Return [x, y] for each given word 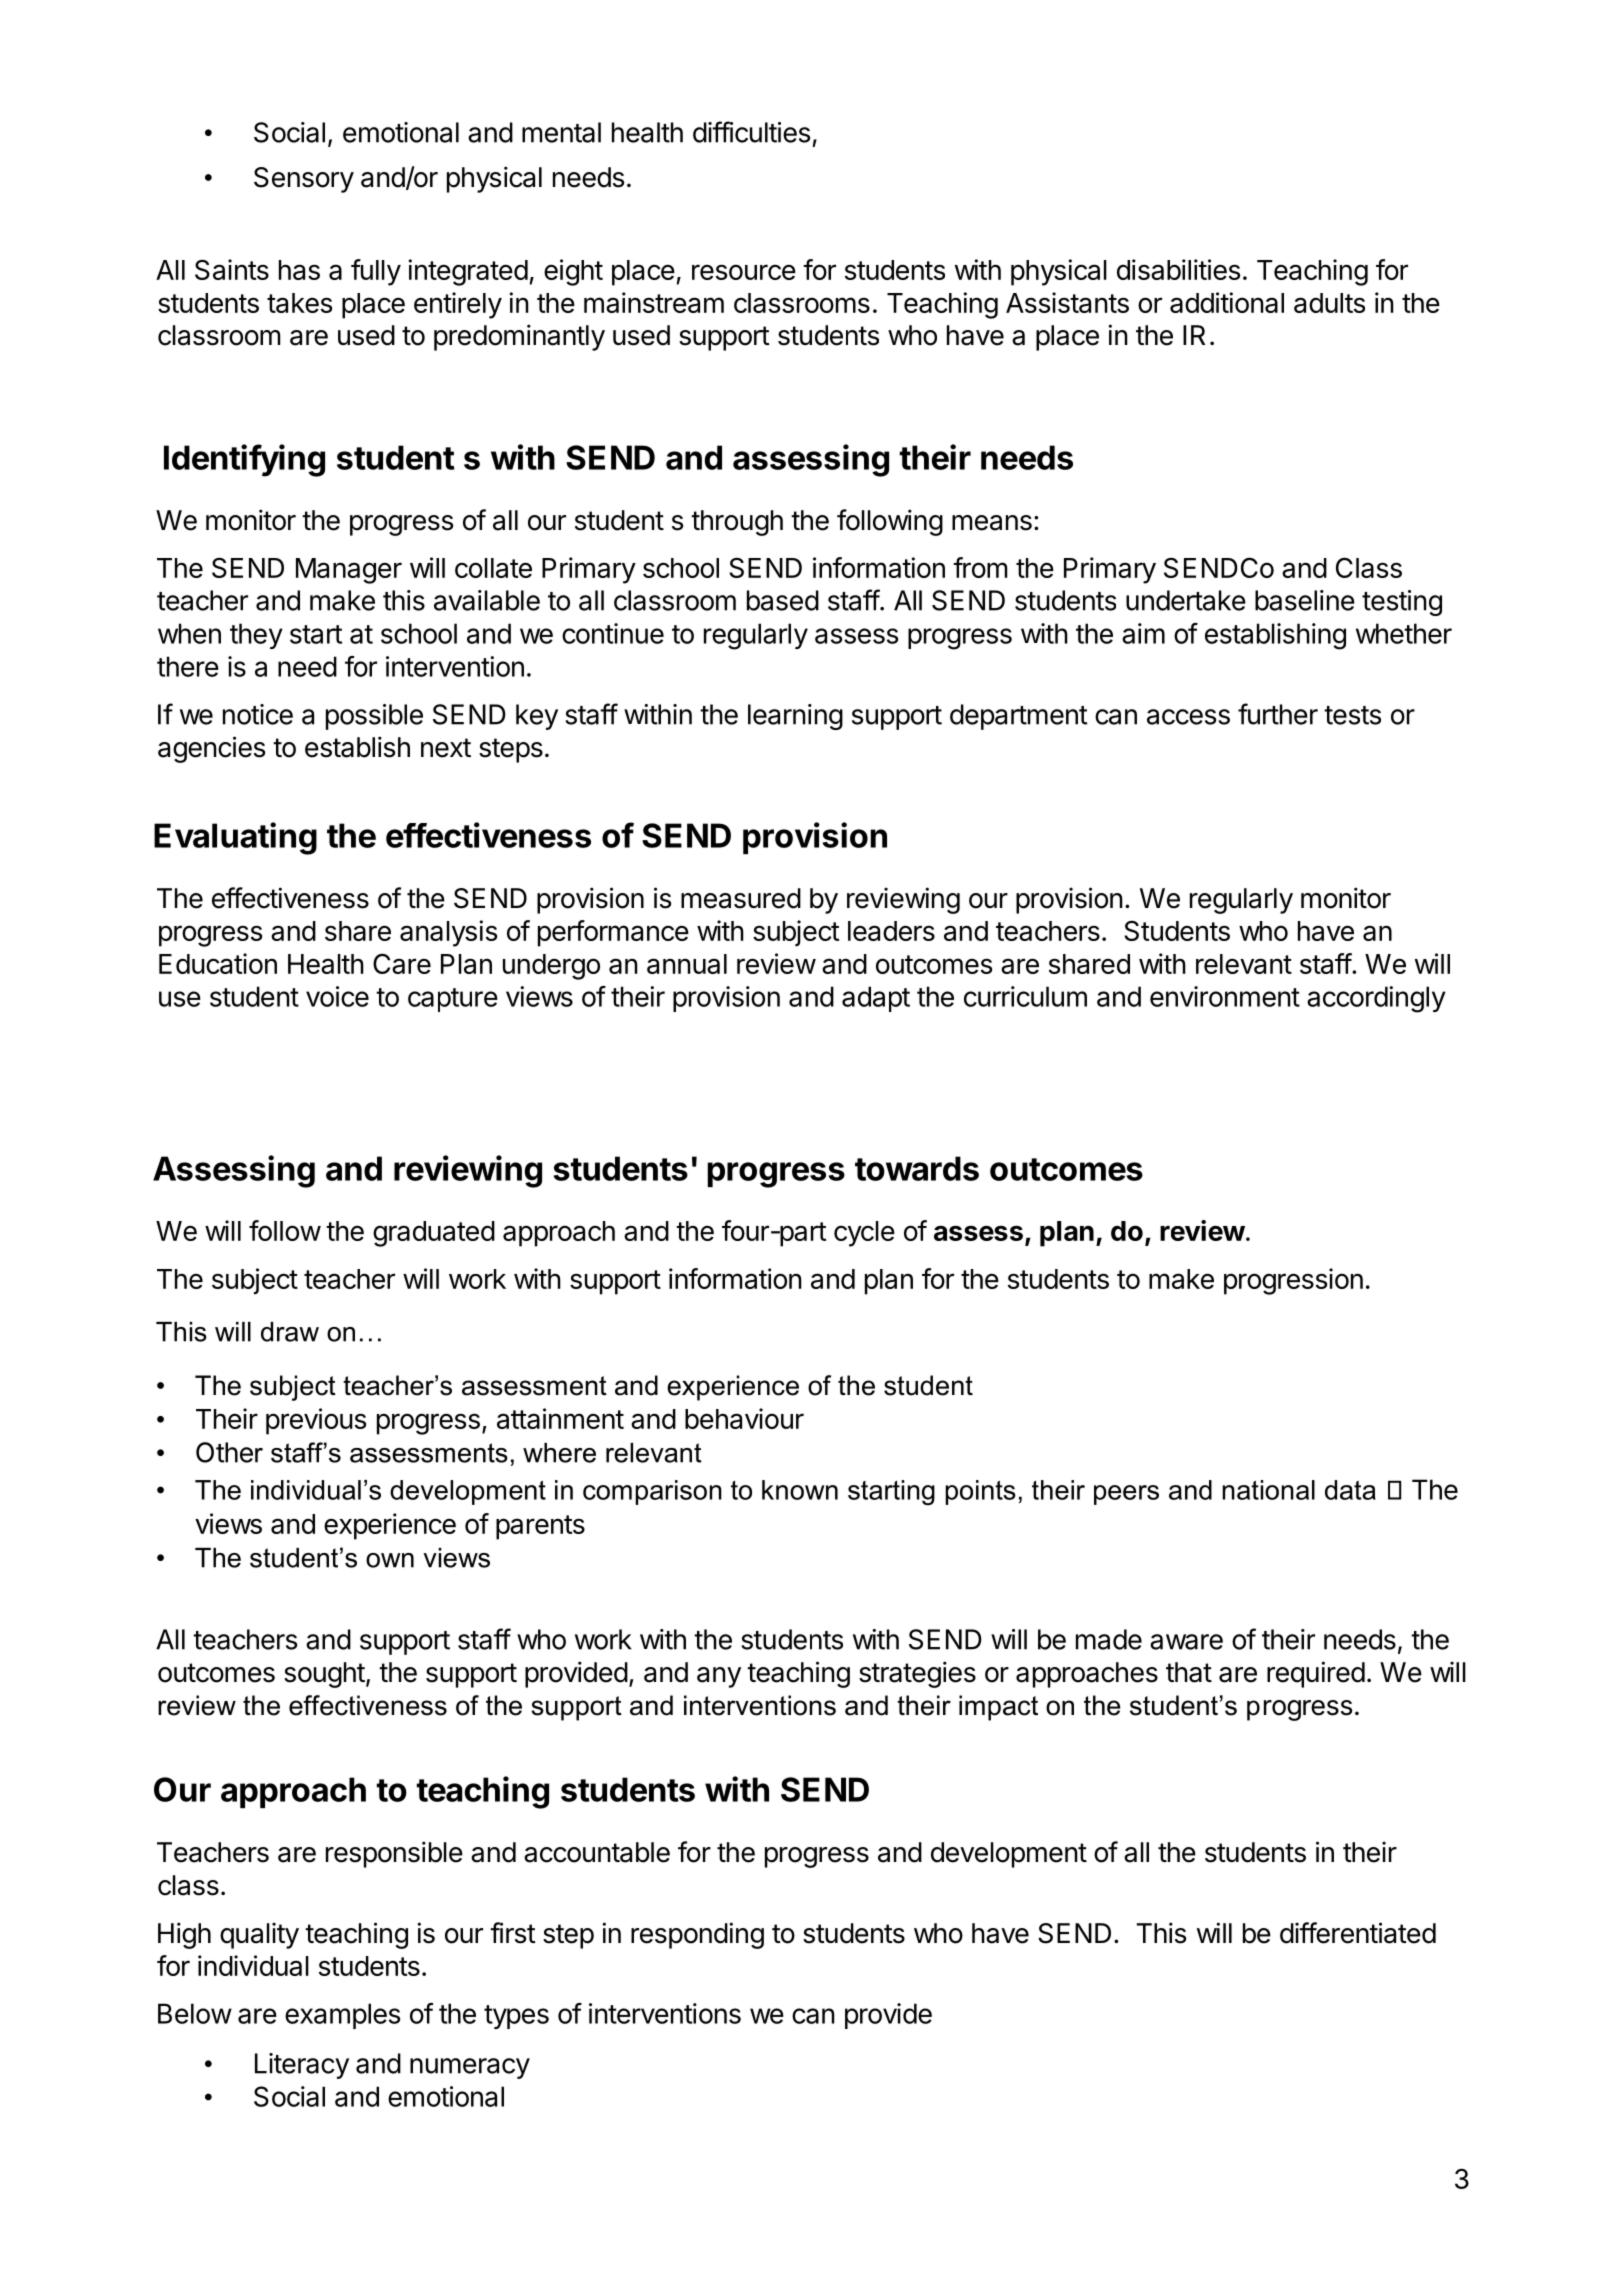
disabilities [1178, 269]
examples [342, 2016]
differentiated [1358, 1933]
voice [337, 996]
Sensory [304, 180]
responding [697, 1935]
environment [1225, 996]
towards [917, 1168]
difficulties [751, 132]
